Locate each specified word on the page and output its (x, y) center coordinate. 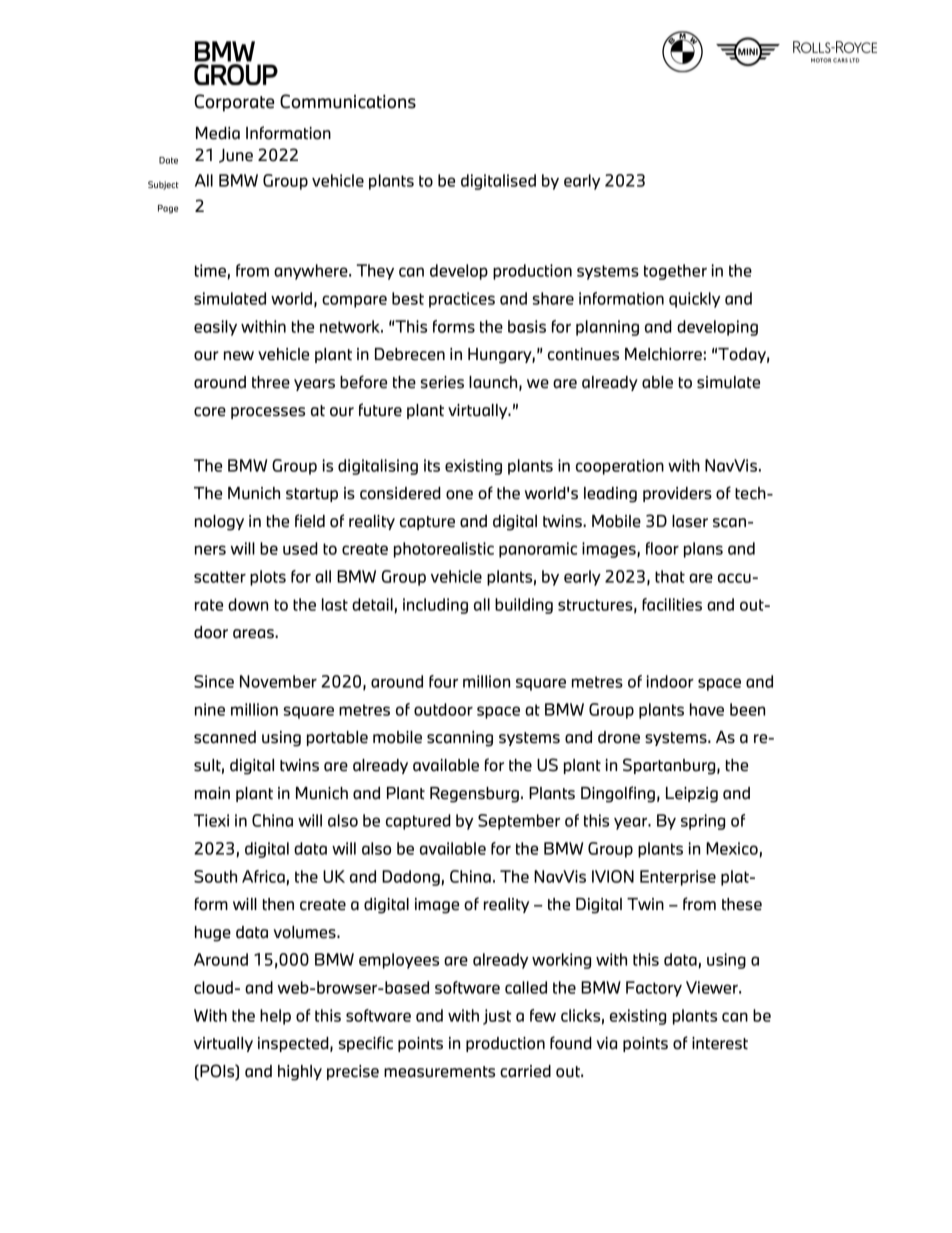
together (675, 272)
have (707, 709)
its (432, 465)
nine (210, 709)
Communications (348, 101)
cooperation (620, 467)
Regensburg (474, 795)
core (210, 412)
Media (218, 133)
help (275, 1017)
